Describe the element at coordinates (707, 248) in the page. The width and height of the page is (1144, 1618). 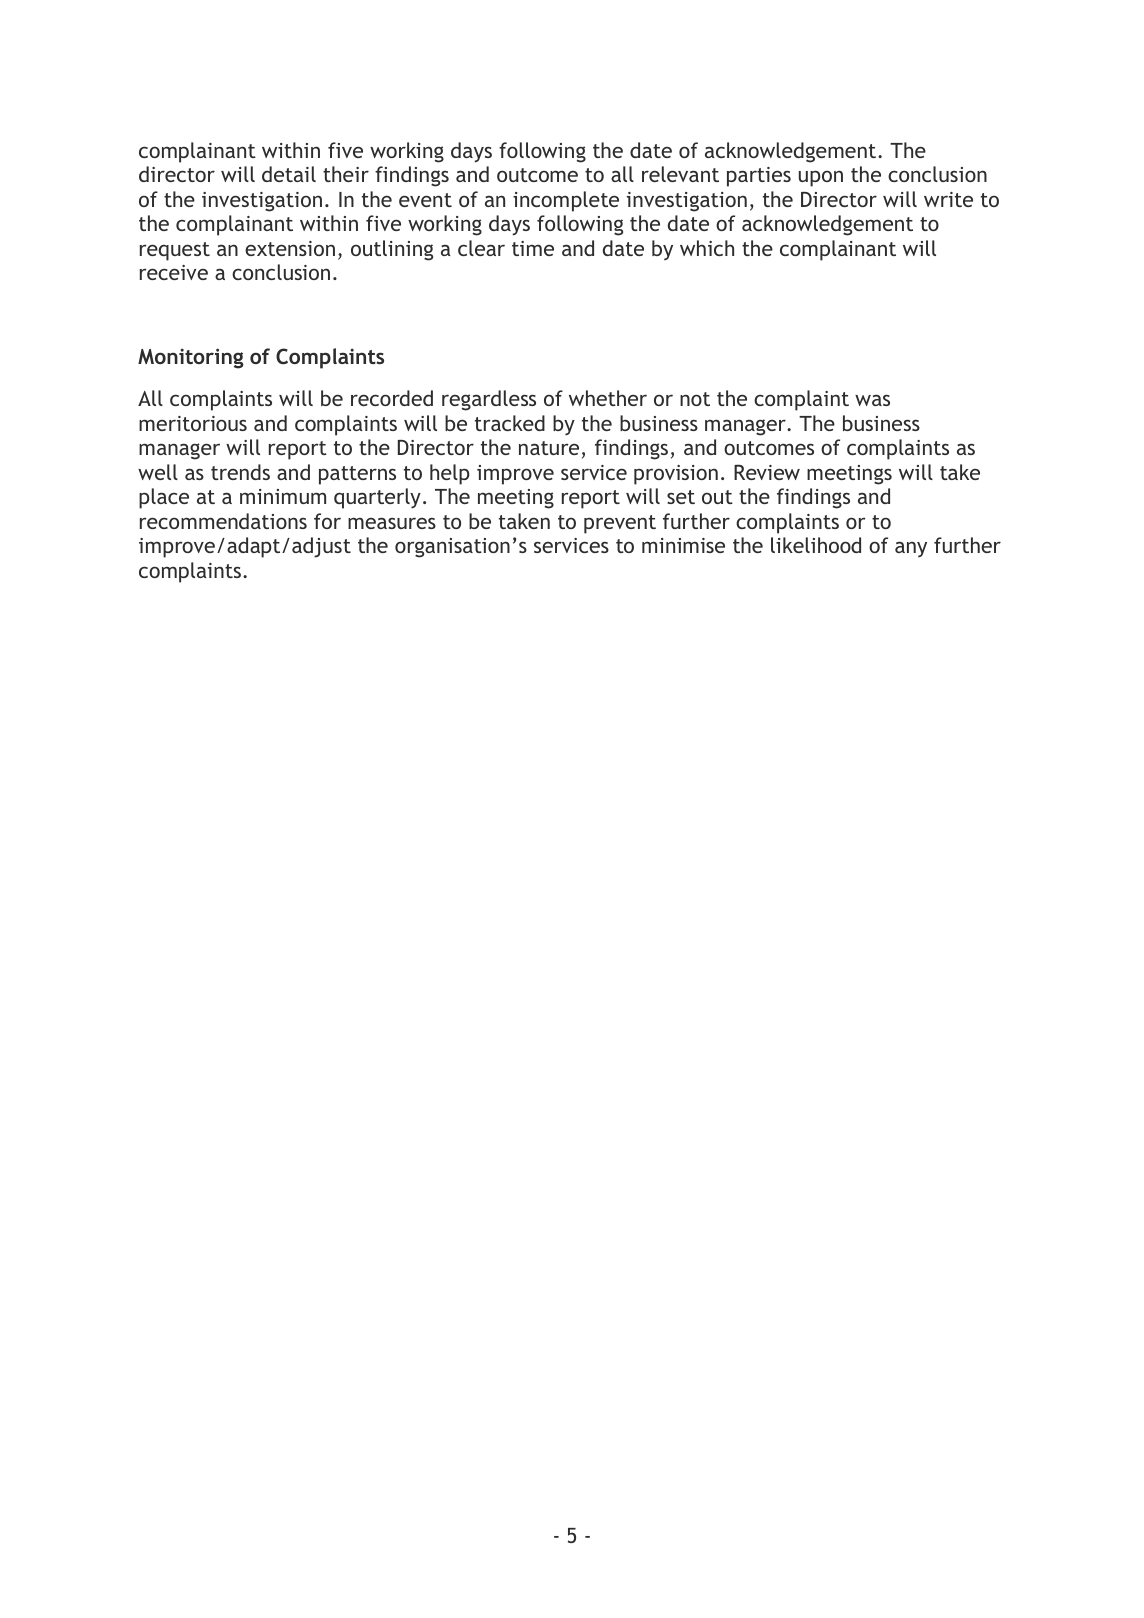
I see `which` at that location.
